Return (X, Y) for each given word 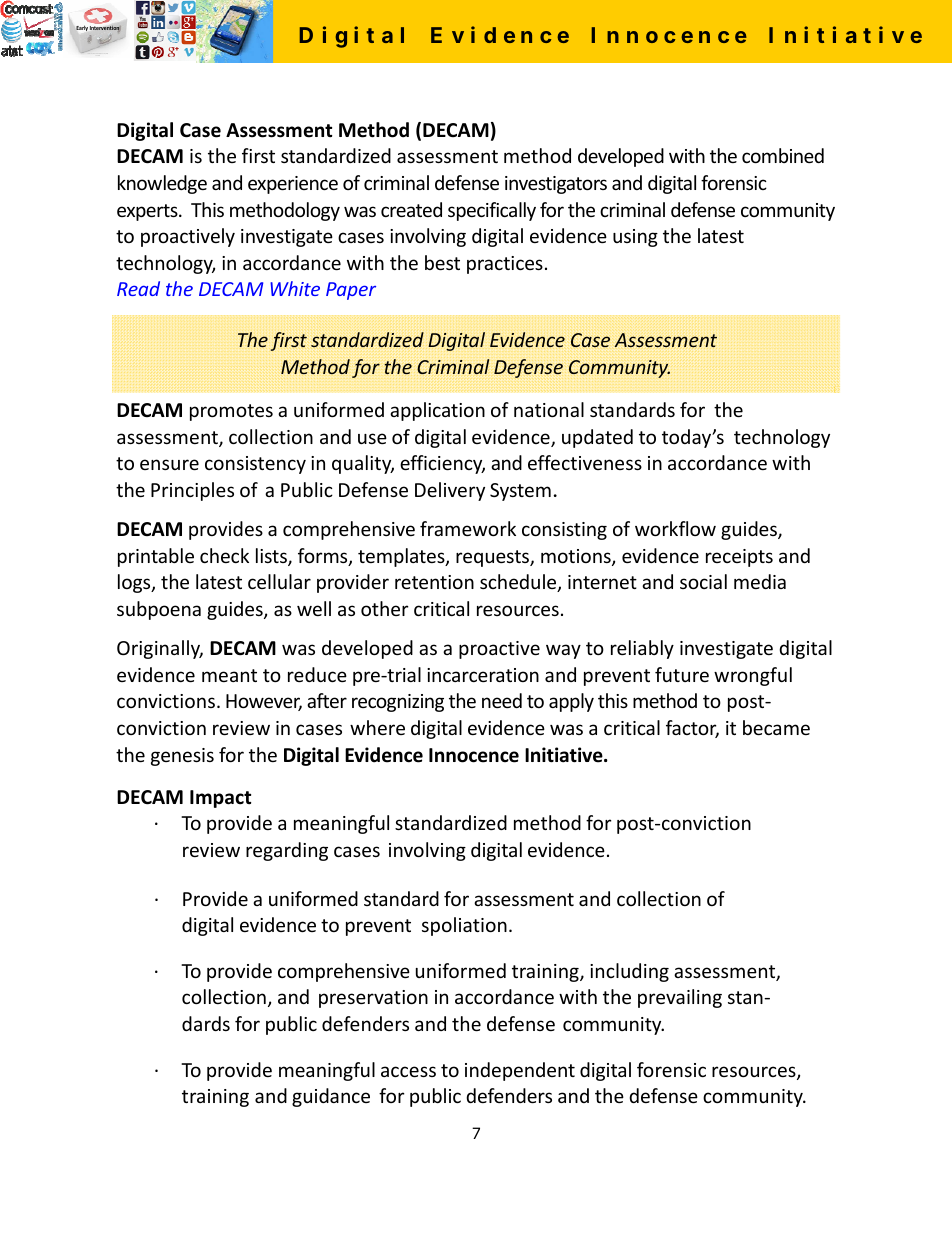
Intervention (105, 27)
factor (692, 729)
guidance (331, 1097)
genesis (182, 757)
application (437, 411)
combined (783, 155)
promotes (231, 412)
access (408, 1071)
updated (597, 438)
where (377, 727)
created (411, 209)
